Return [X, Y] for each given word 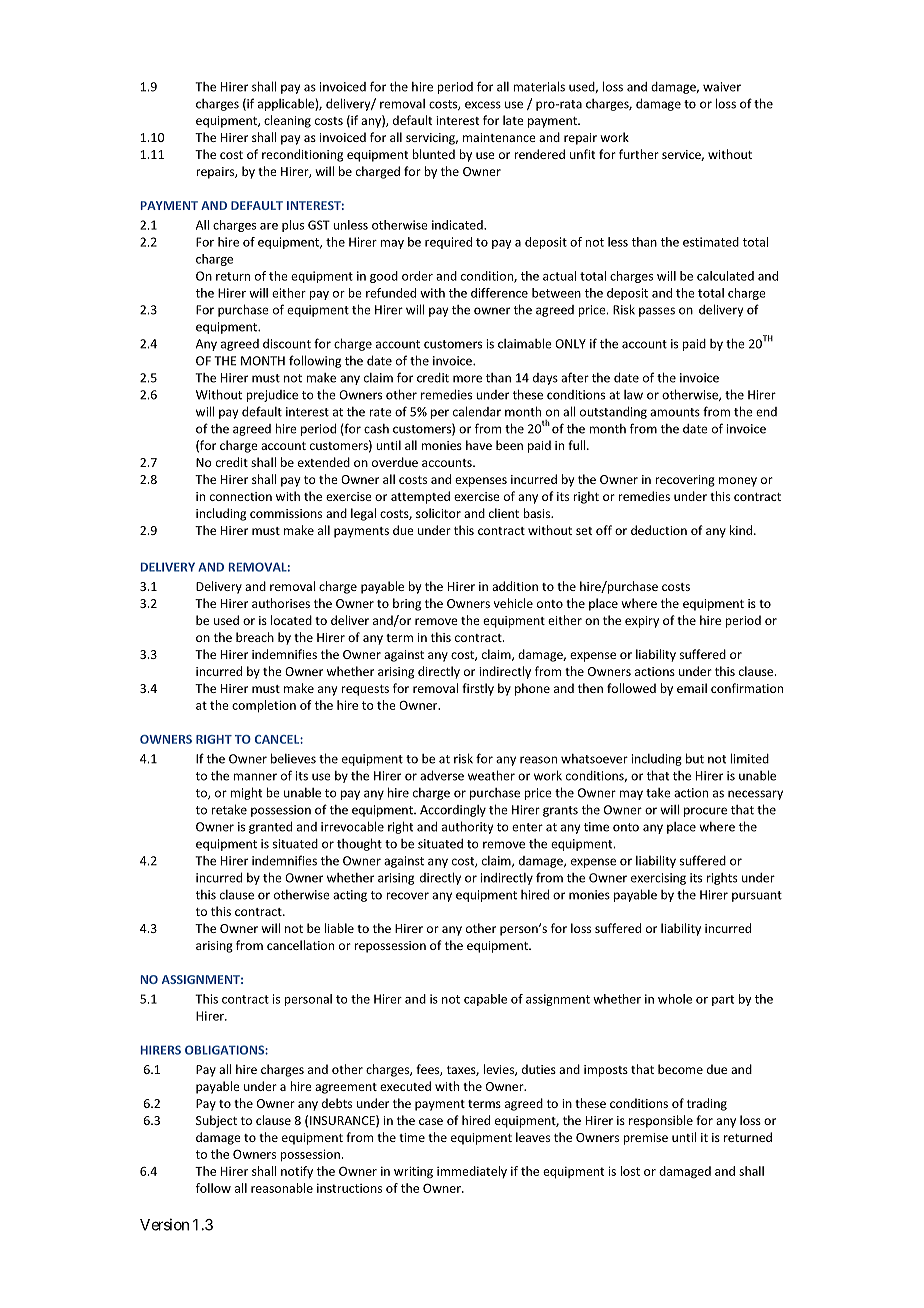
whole [675, 999]
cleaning [287, 121]
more [467, 379]
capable [485, 1000]
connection [241, 496]
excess [483, 105]
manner [255, 777]
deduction [659, 530]
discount [287, 344]
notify [297, 1172]
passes [657, 312]
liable [339, 928]
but [695, 758]
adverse [442, 775]
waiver [722, 87]
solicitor [438, 513]
